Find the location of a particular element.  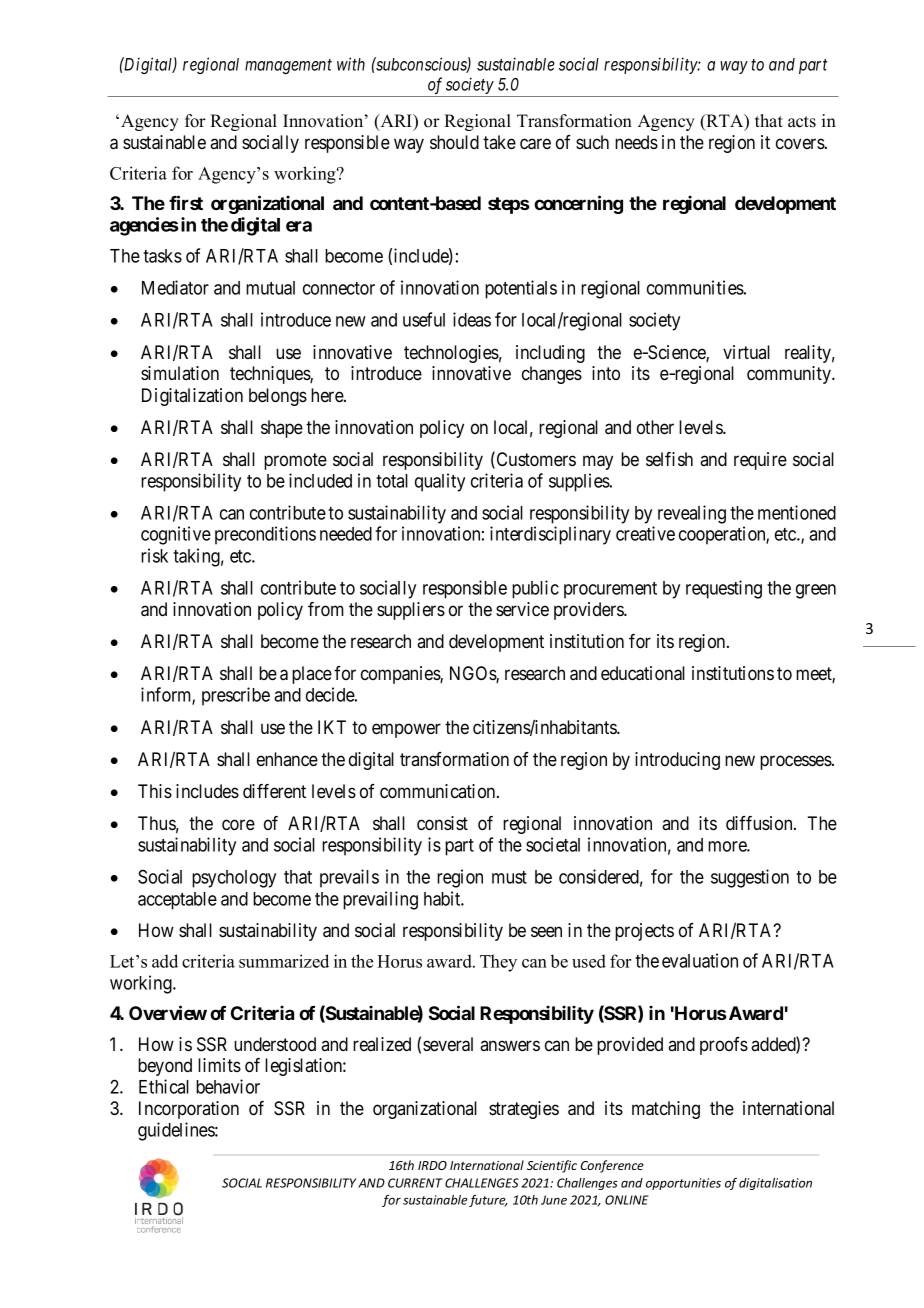

management is located at coordinates (288, 66).
